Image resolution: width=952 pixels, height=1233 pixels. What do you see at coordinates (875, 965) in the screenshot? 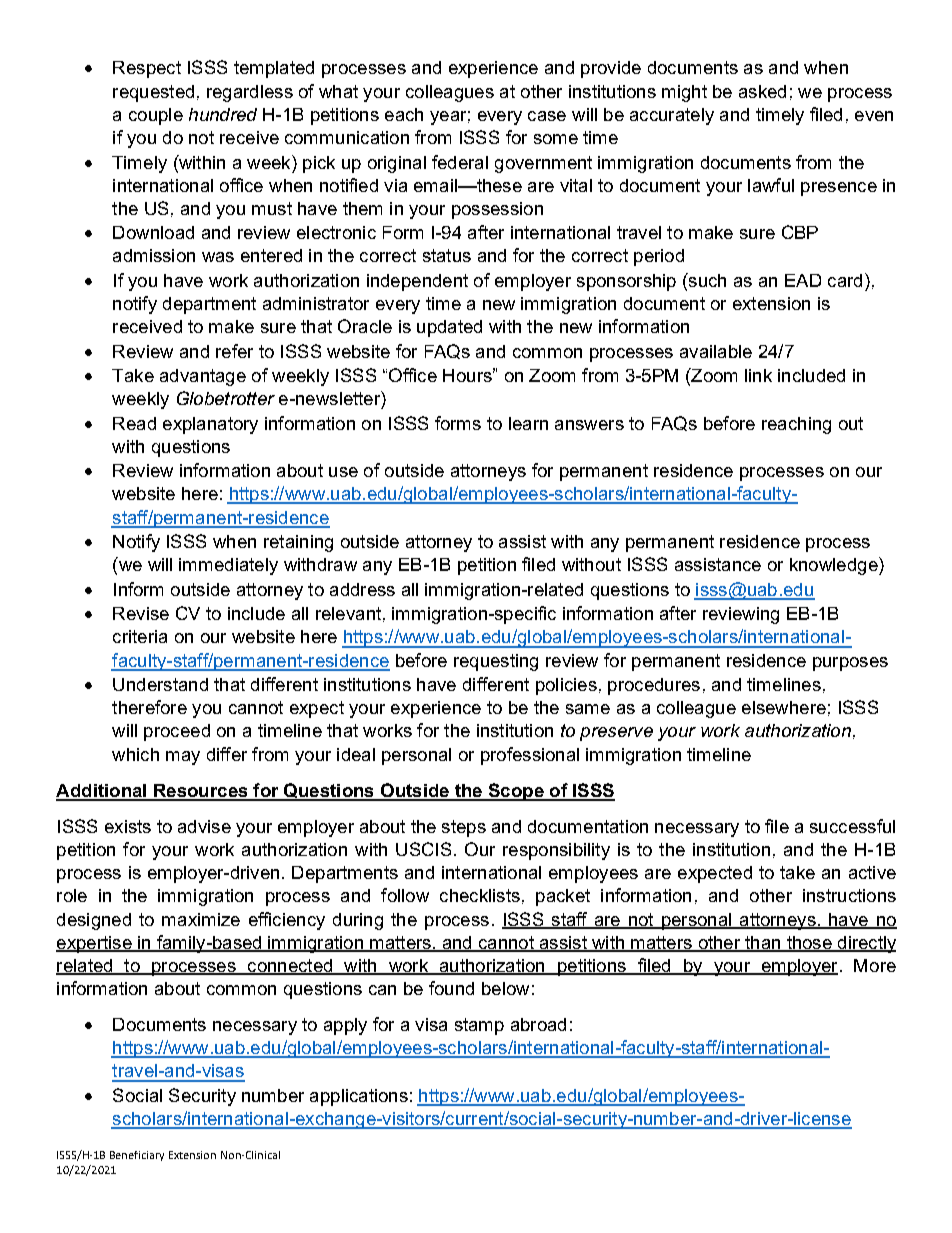
I see `More` at bounding box center [875, 965].
